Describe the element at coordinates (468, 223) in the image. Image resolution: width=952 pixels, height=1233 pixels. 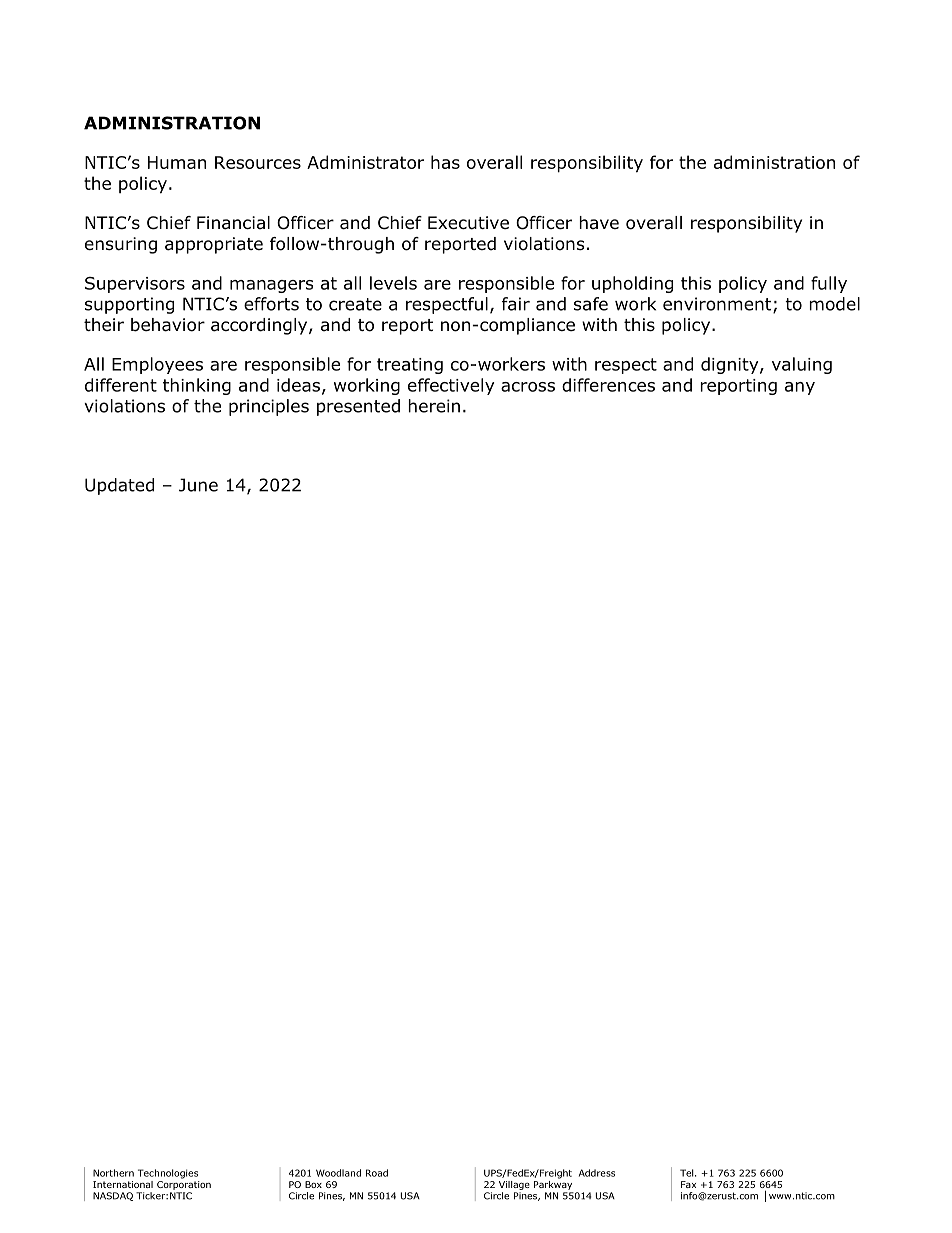
I see `Executive` at that location.
